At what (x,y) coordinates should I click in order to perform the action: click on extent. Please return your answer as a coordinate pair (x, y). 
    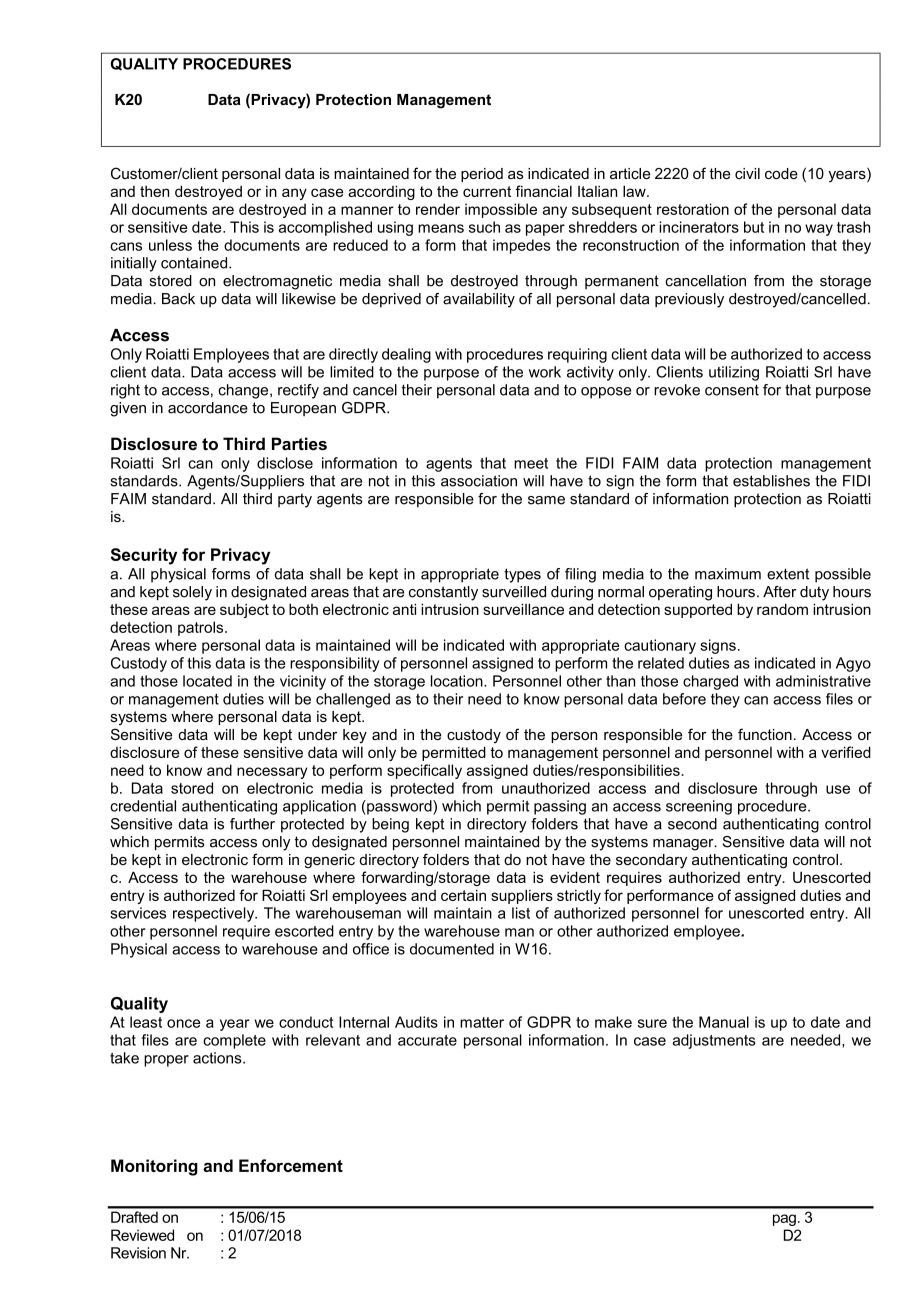
    Looking at the image, I should click on (788, 574).
